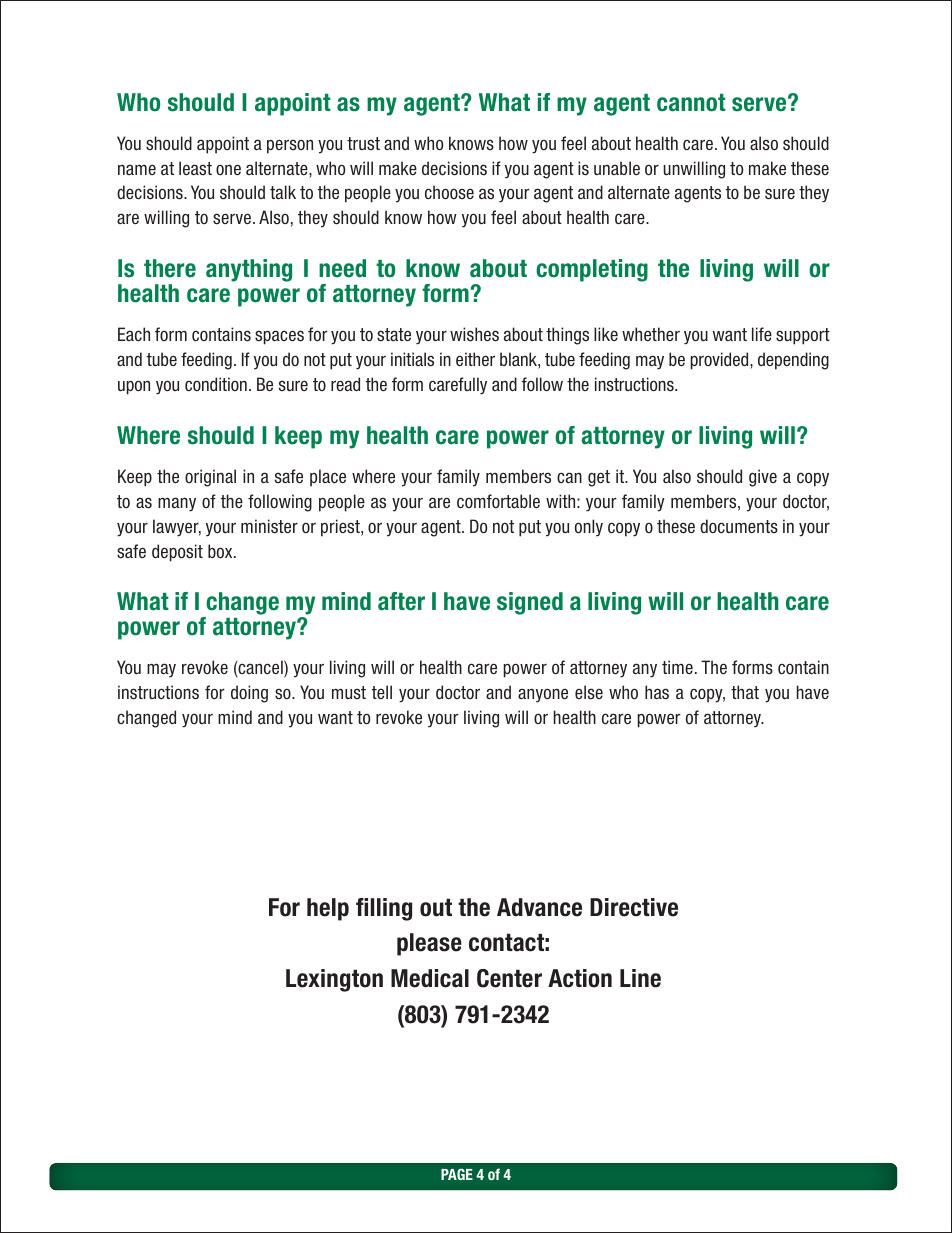 The width and height of the page is (952, 1233). What do you see at coordinates (691, 103) in the page?
I see `cannot` at bounding box center [691, 103].
